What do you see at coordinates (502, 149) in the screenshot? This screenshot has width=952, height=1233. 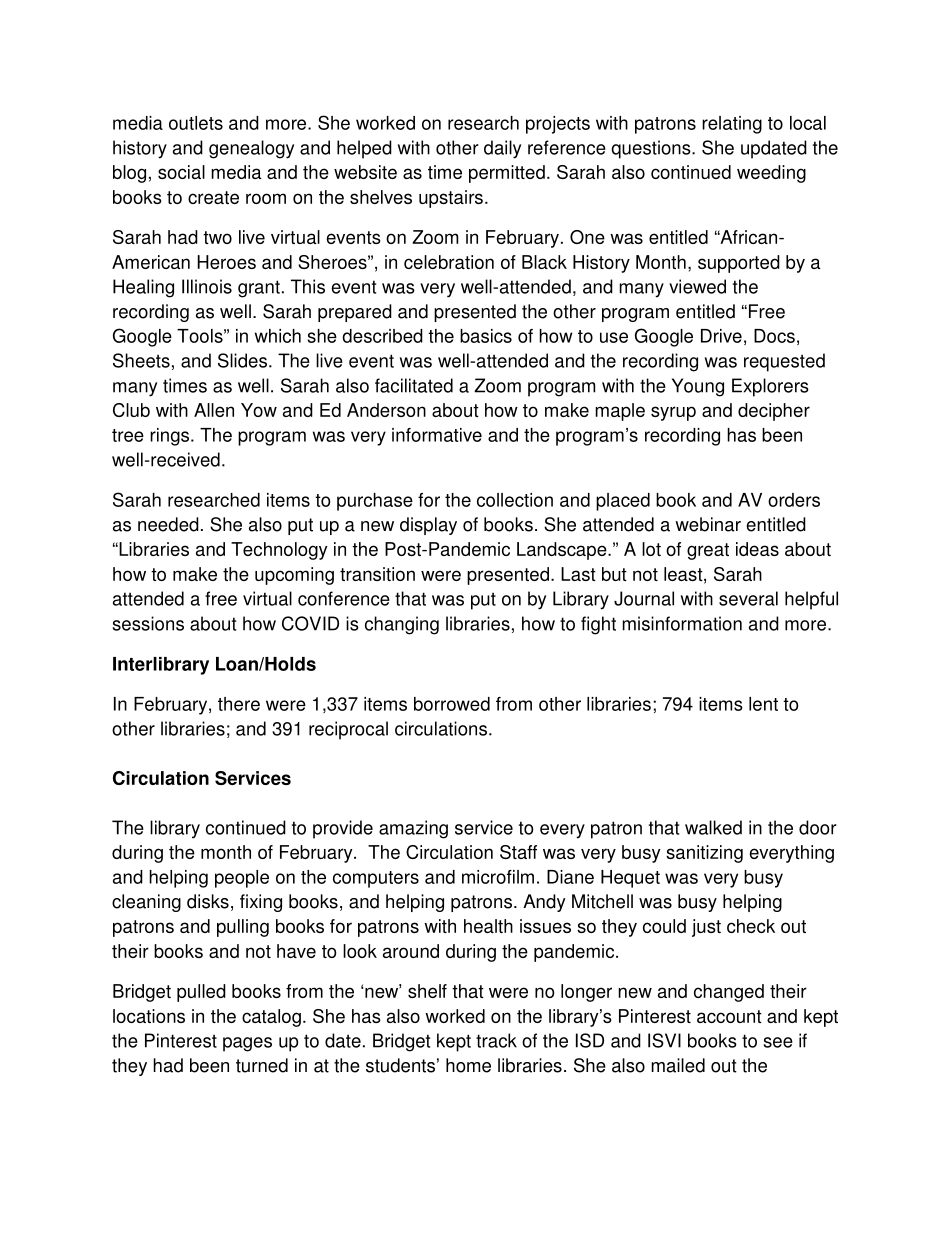 I see `daily` at bounding box center [502, 149].
